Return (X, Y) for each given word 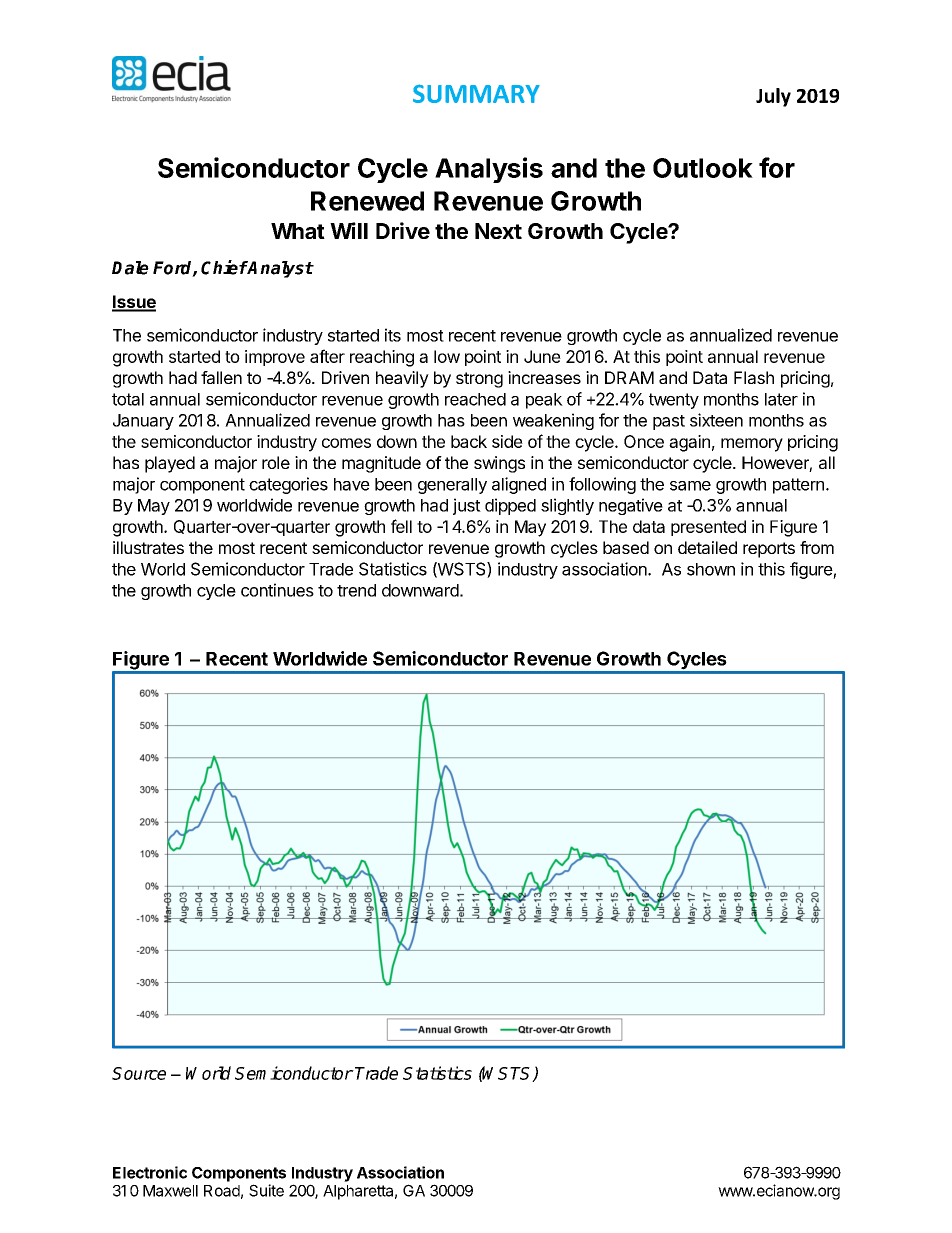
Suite (266, 1190)
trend (356, 590)
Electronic (150, 1172)
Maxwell (170, 1191)
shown (711, 569)
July (773, 97)
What (298, 231)
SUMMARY (476, 93)
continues (277, 590)
